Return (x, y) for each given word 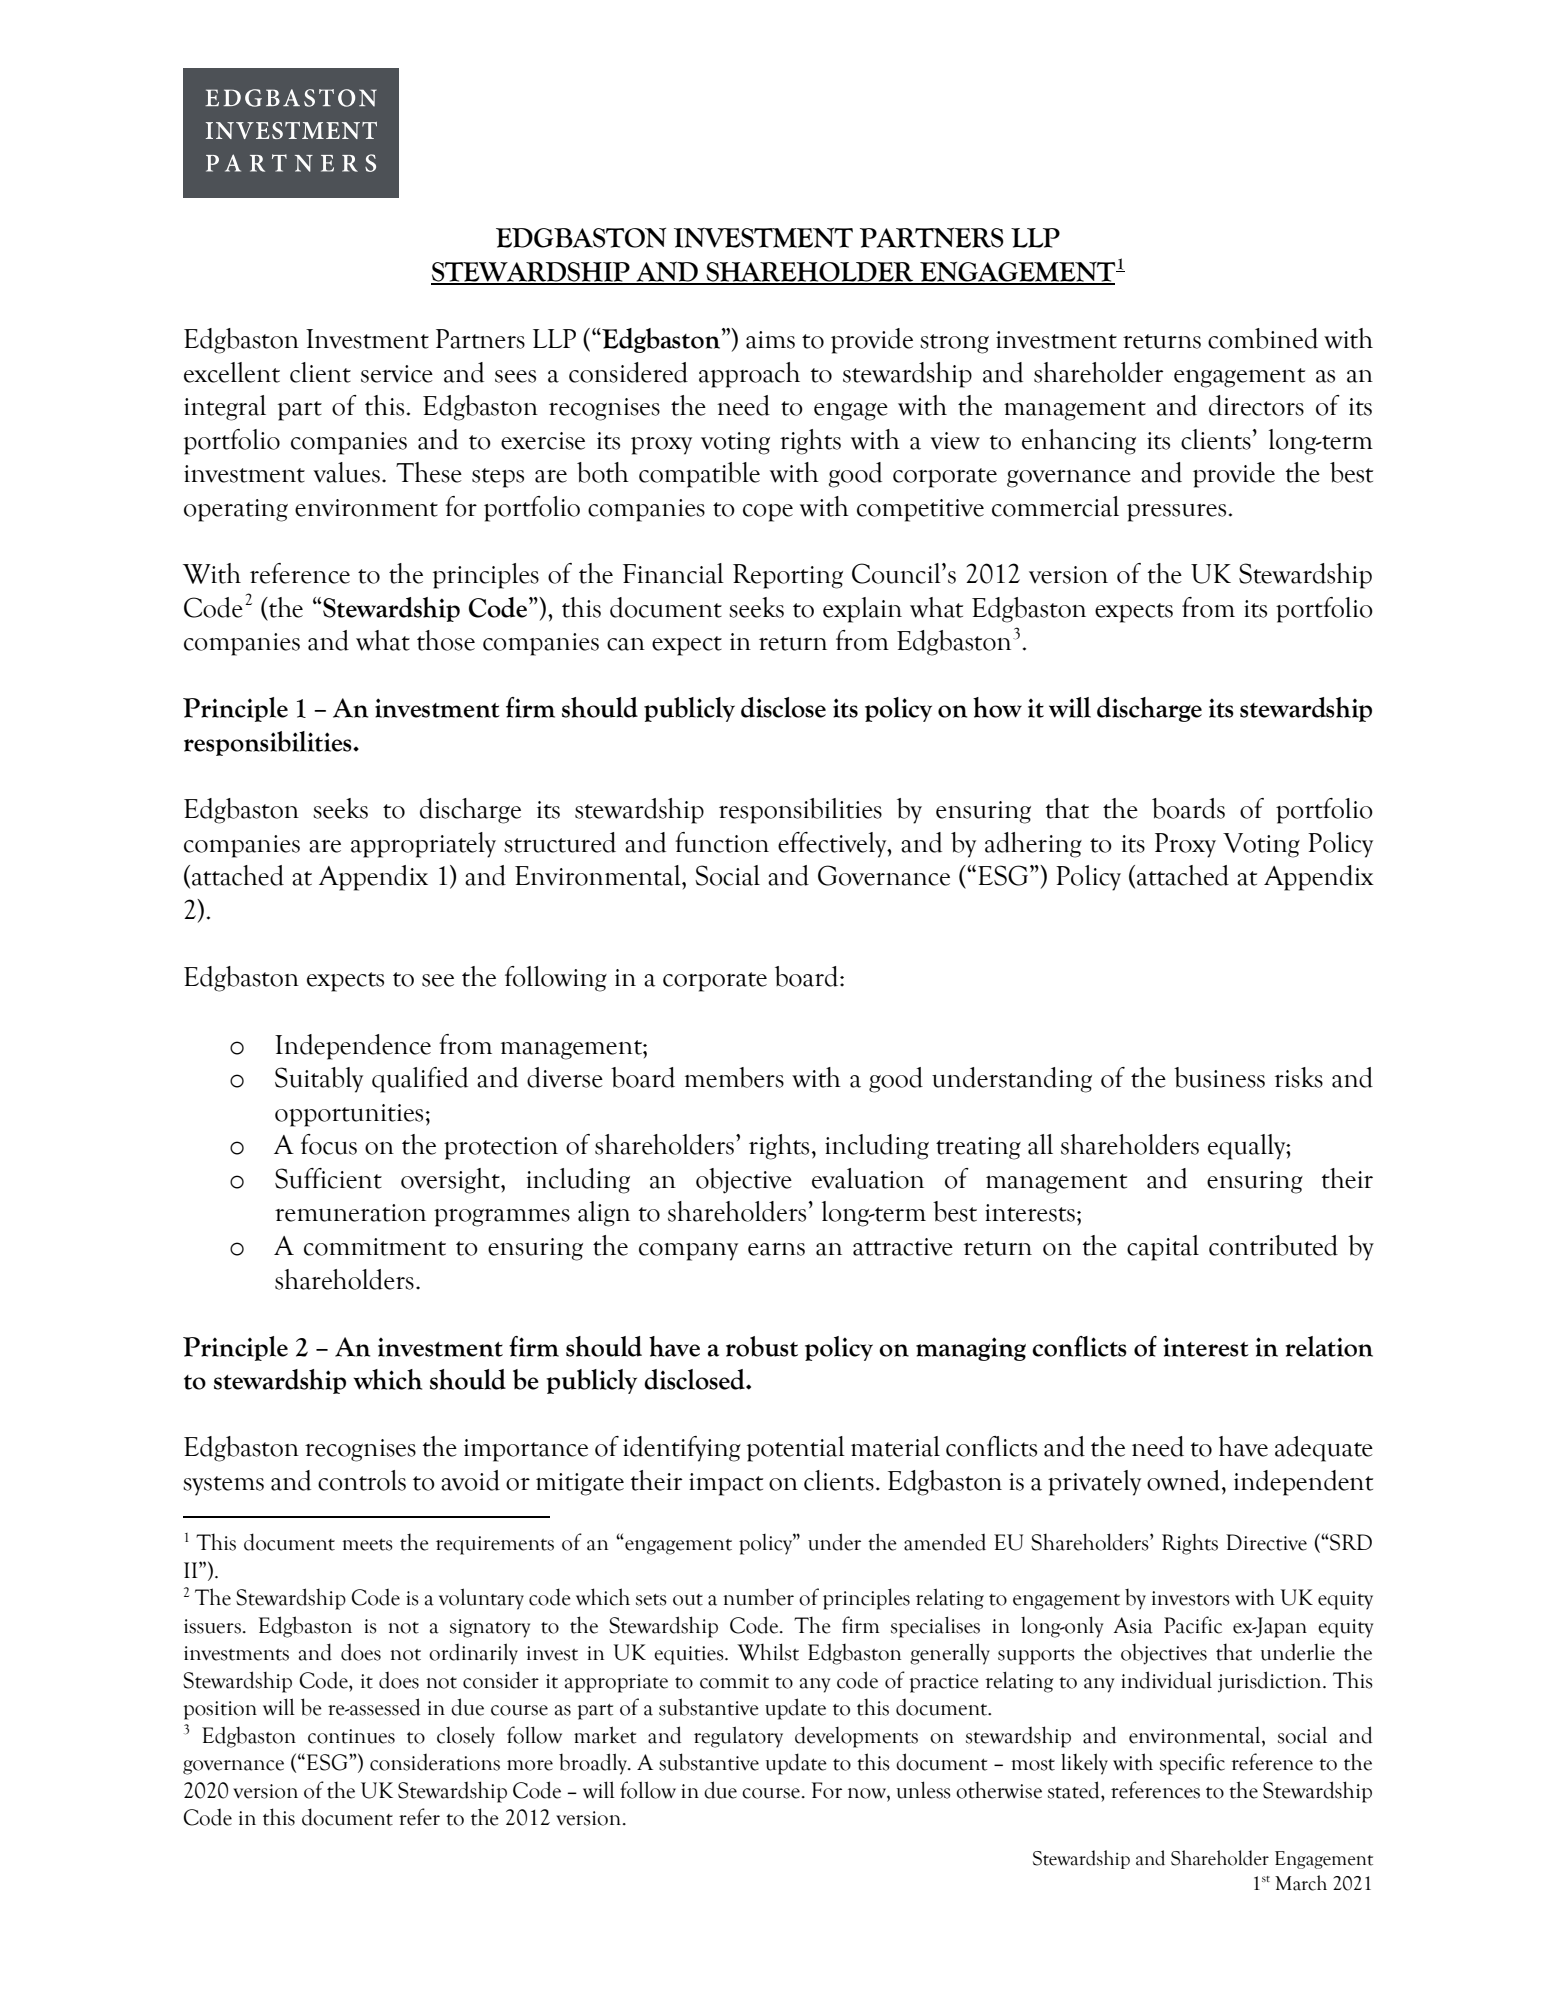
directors (1256, 405)
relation (1329, 1346)
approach (749, 375)
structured (560, 842)
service (397, 374)
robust (762, 1346)
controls (362, 1480)
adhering (1033, 845)
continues (351, 1736)
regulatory (738, 1737)
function (722, 842)
